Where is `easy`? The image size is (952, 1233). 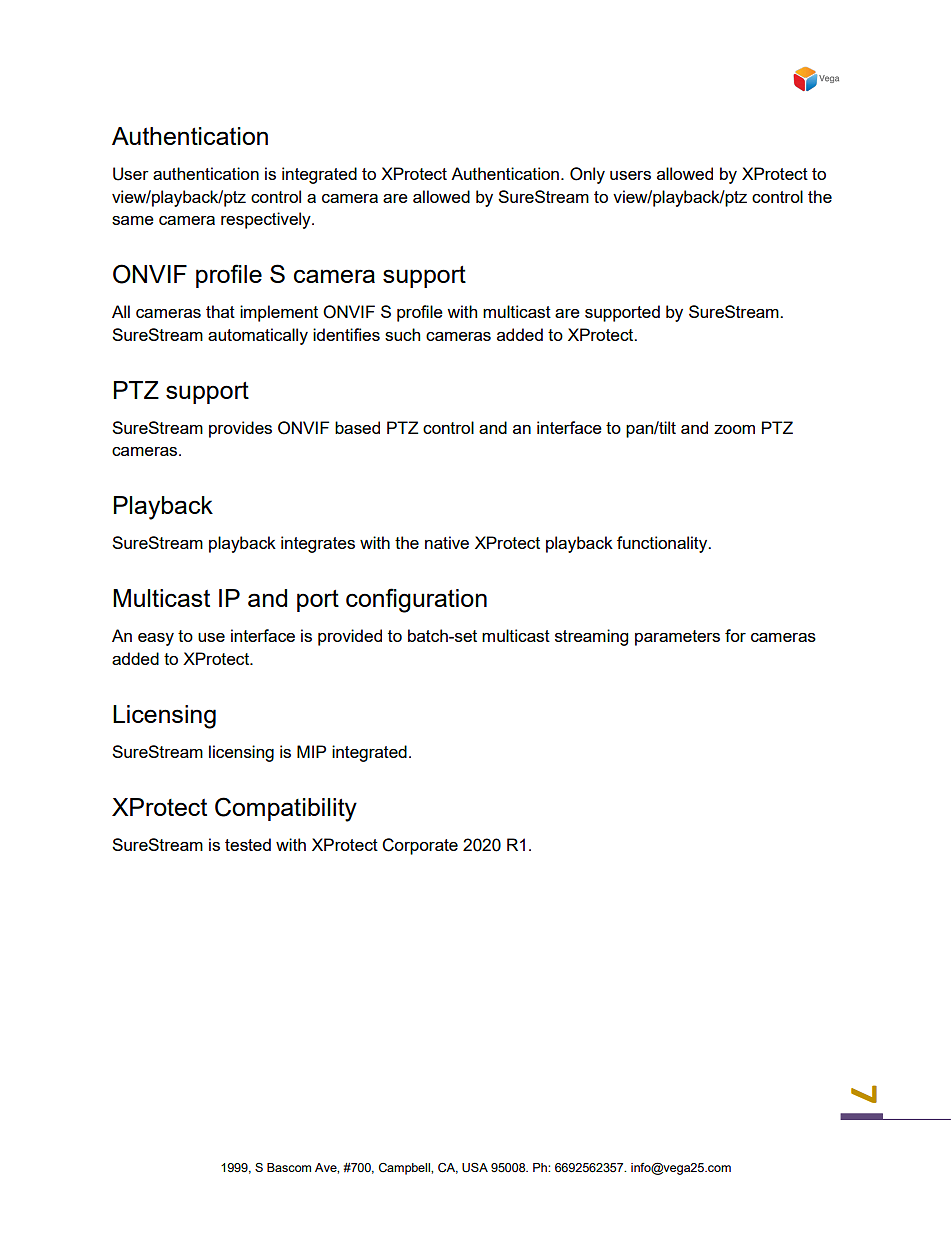
easy is located at coordinates (156, 639).
